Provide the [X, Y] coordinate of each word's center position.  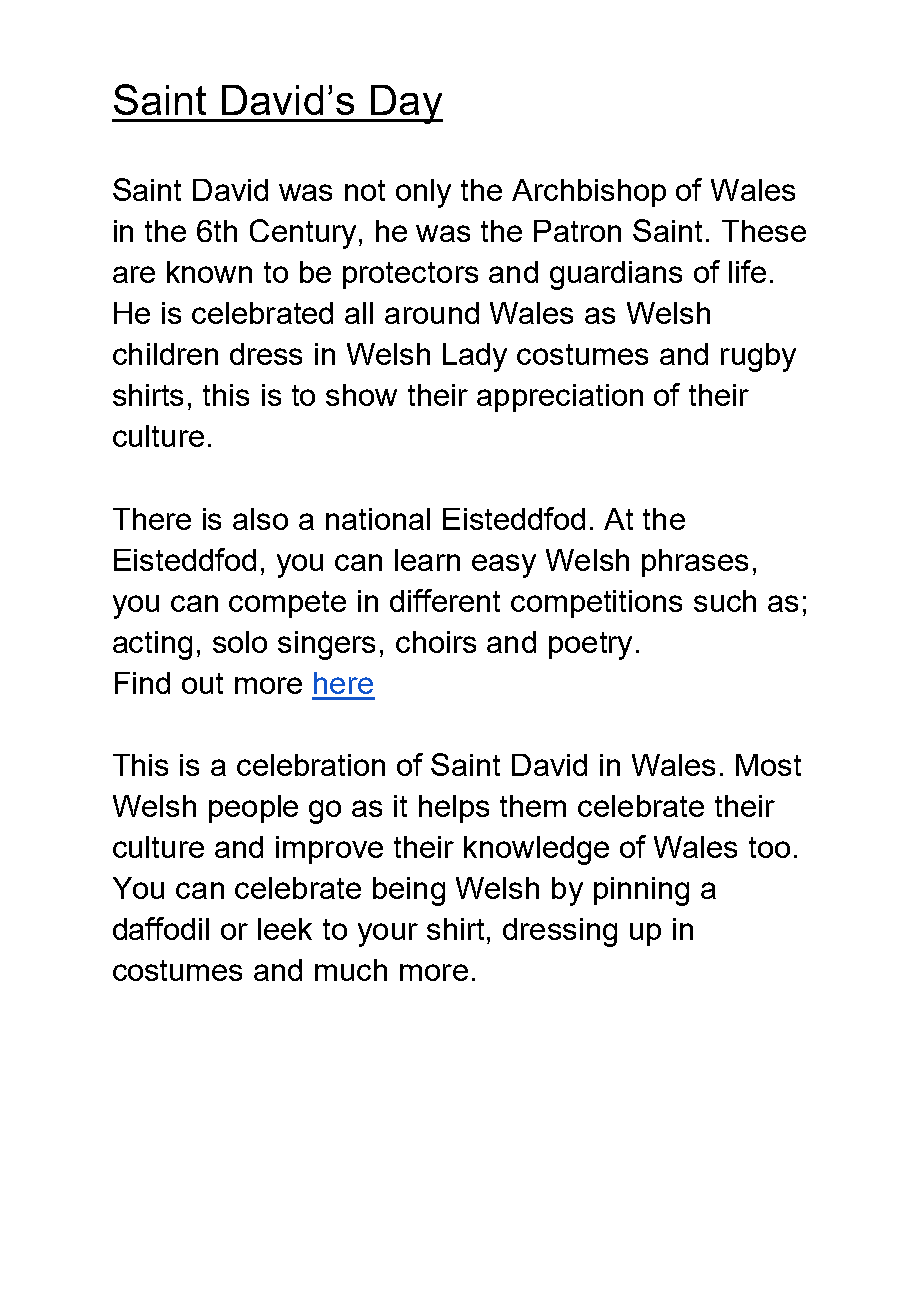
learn [427, 560]
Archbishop [589, 193]
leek [285, 929]
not [365, 190]
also [260, 519]
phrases [695, 563]
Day [406, 104]
